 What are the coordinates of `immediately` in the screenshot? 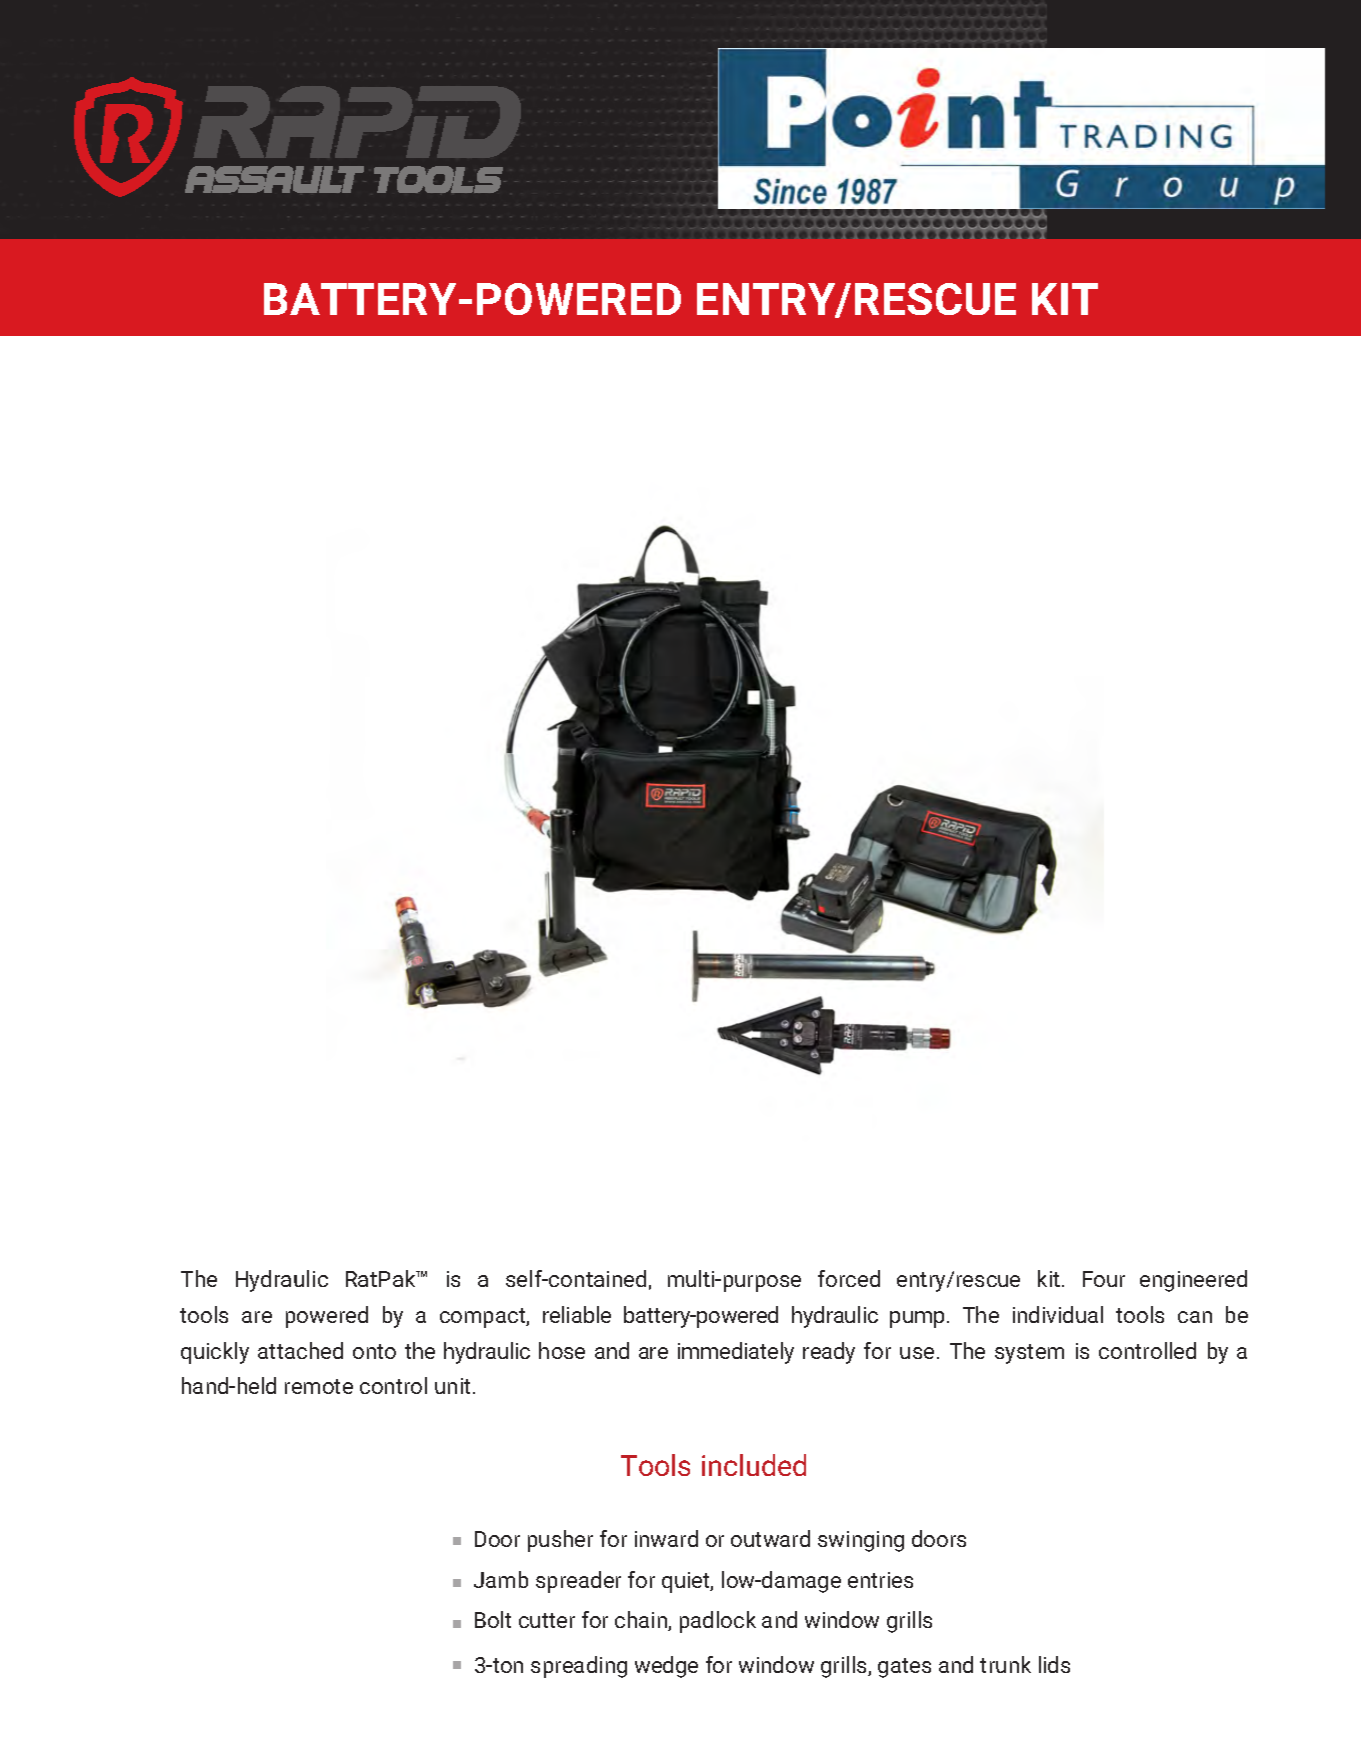 It's located at (736, 1353).
